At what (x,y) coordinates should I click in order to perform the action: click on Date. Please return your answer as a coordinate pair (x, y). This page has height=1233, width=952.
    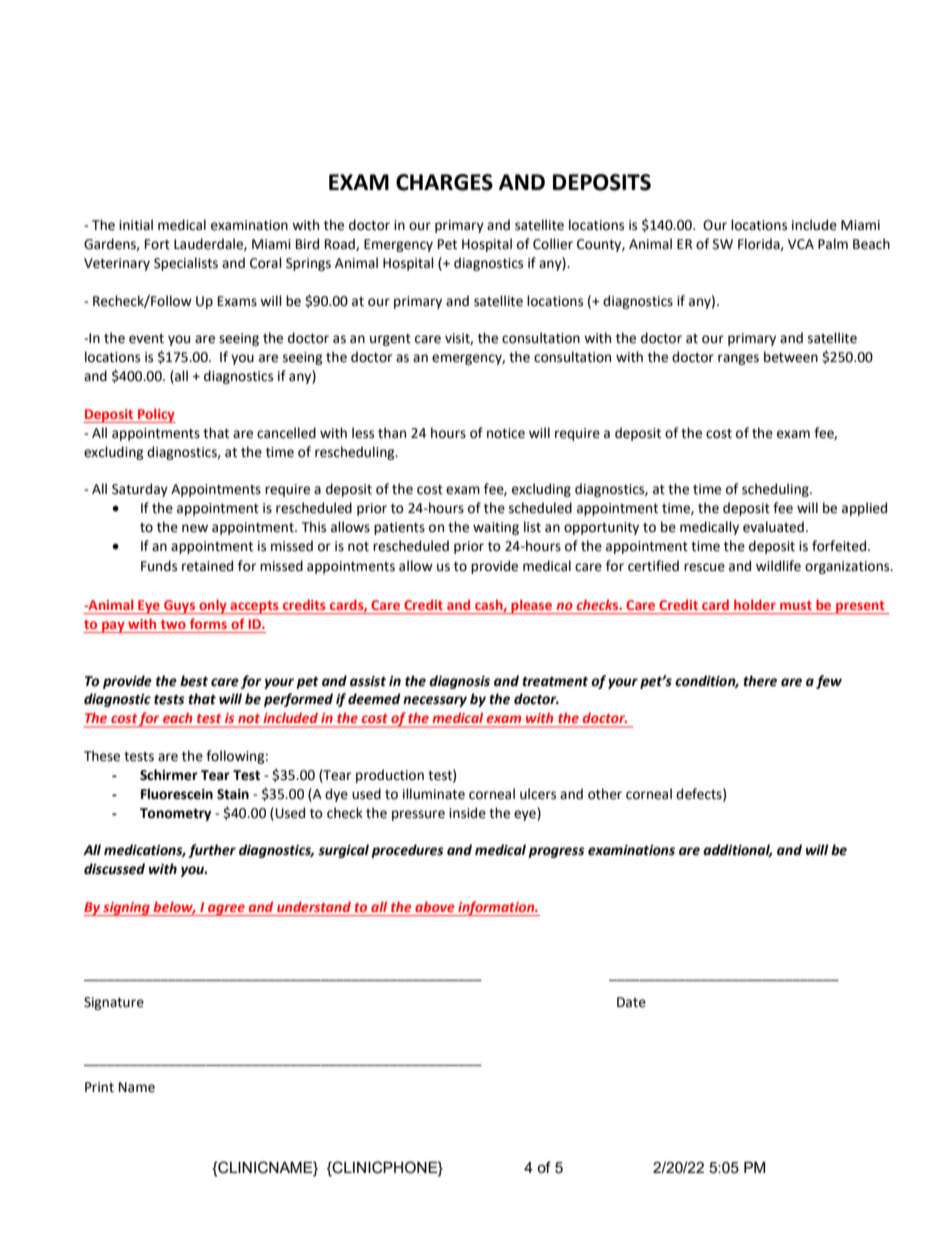
    Looking at the image, I should click on (631, 1002).
